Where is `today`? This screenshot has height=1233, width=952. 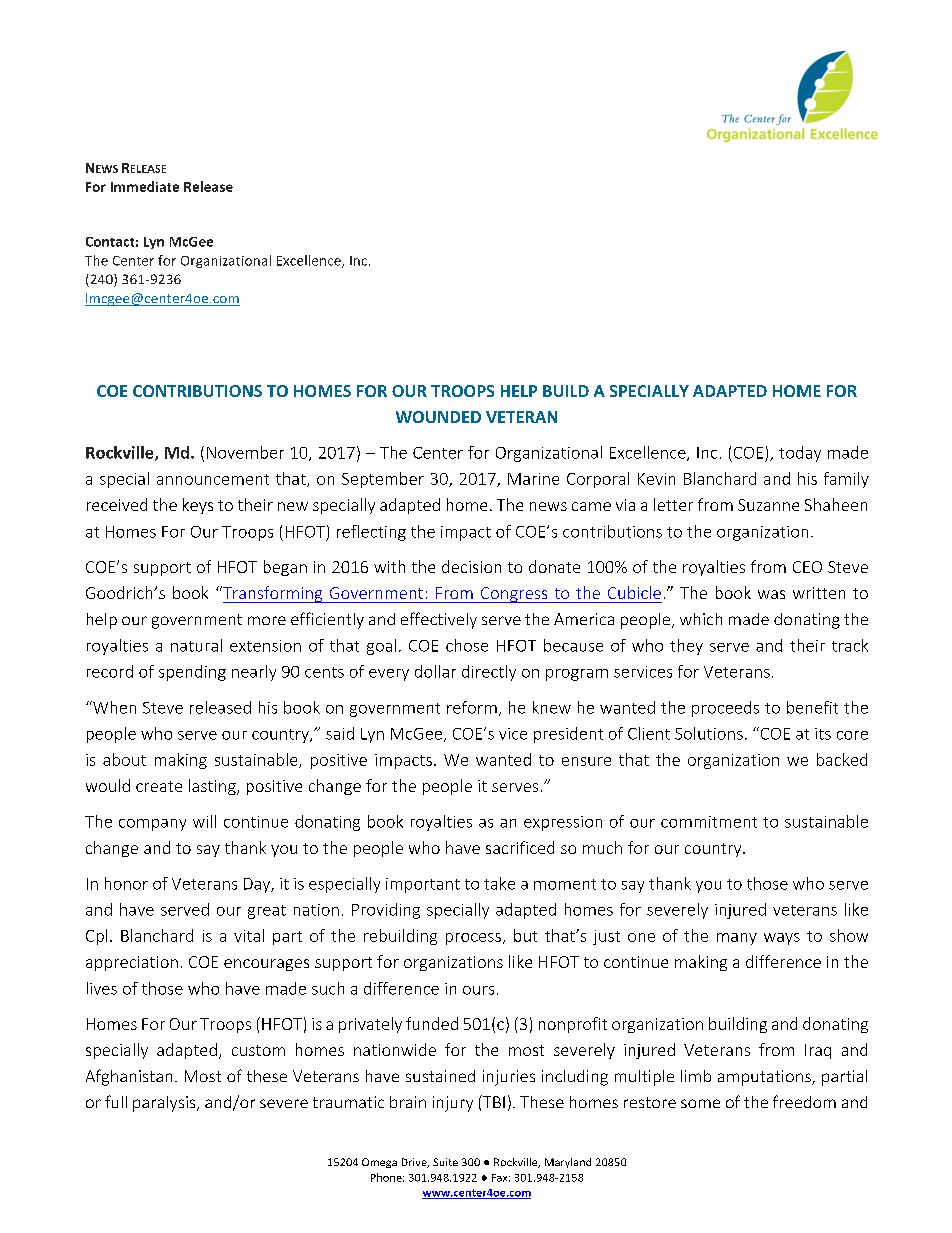 today is located at coordinates (800, 454).
